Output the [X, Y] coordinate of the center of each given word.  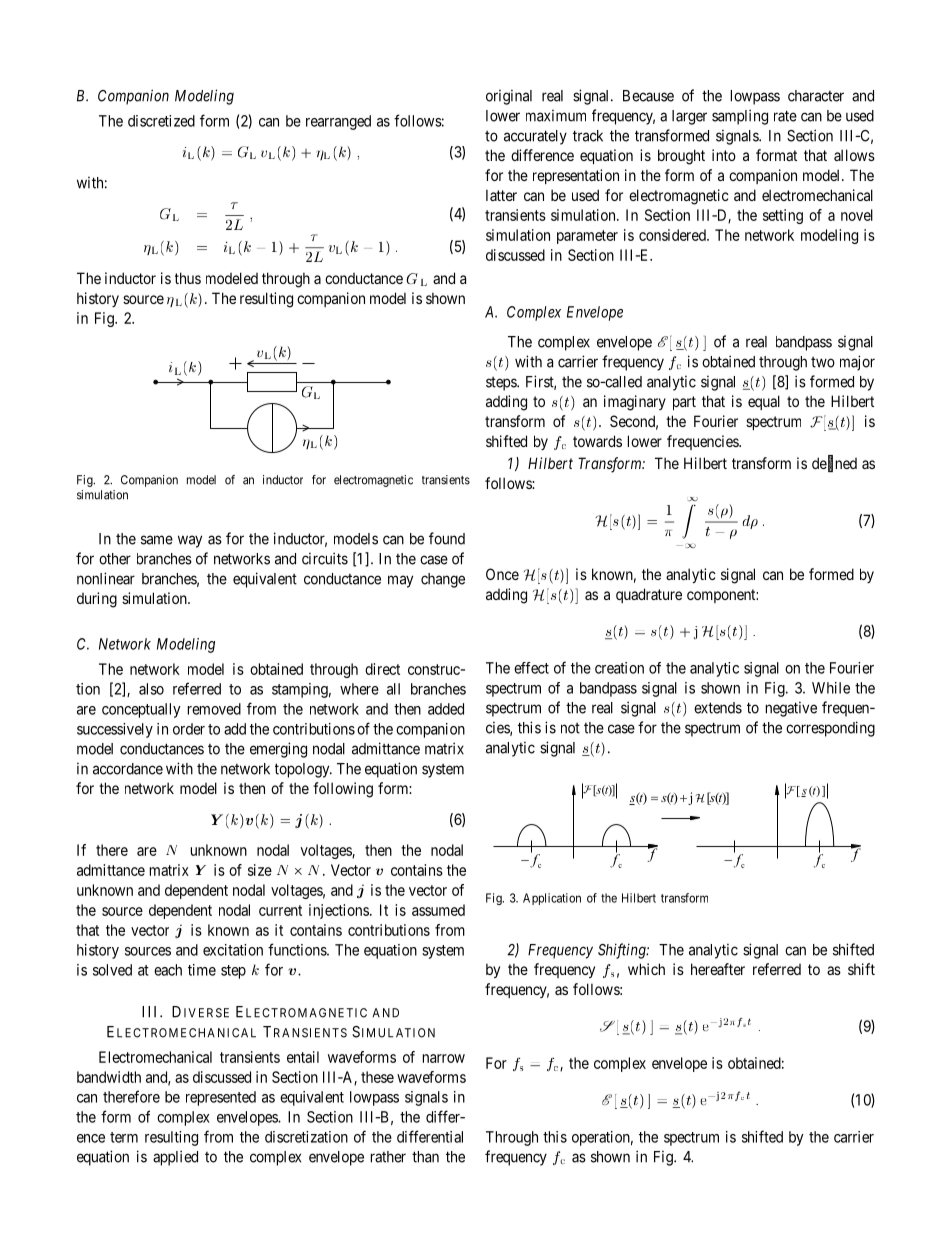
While [831, 688]
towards [597, 441]
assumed [438, 910]
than [425, 1157]
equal [764, 402]
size [260, 870]
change [443, 580]
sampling [740, 117]
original [509, 97]
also [151, 689]
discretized [161, 121]
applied [175, 1158]
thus [188, 278]
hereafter [718, 969]
